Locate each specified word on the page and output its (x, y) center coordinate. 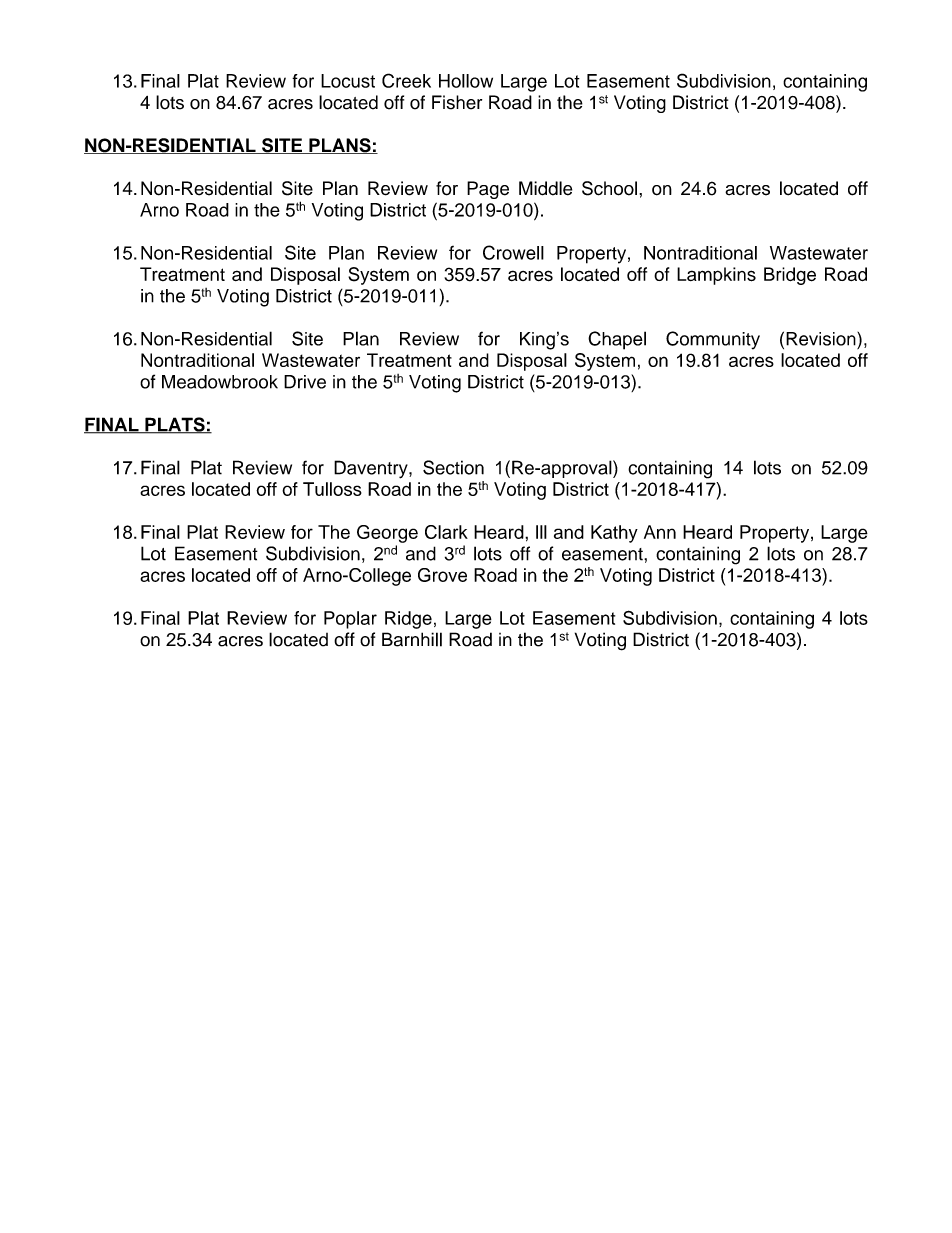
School (609, 188)
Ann (660, 532)
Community (713, 340)
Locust (348, 81)
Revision (822, 339)
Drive (305, 382)
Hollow (466, 81)
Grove (442, 575)
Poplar (350, 620)
